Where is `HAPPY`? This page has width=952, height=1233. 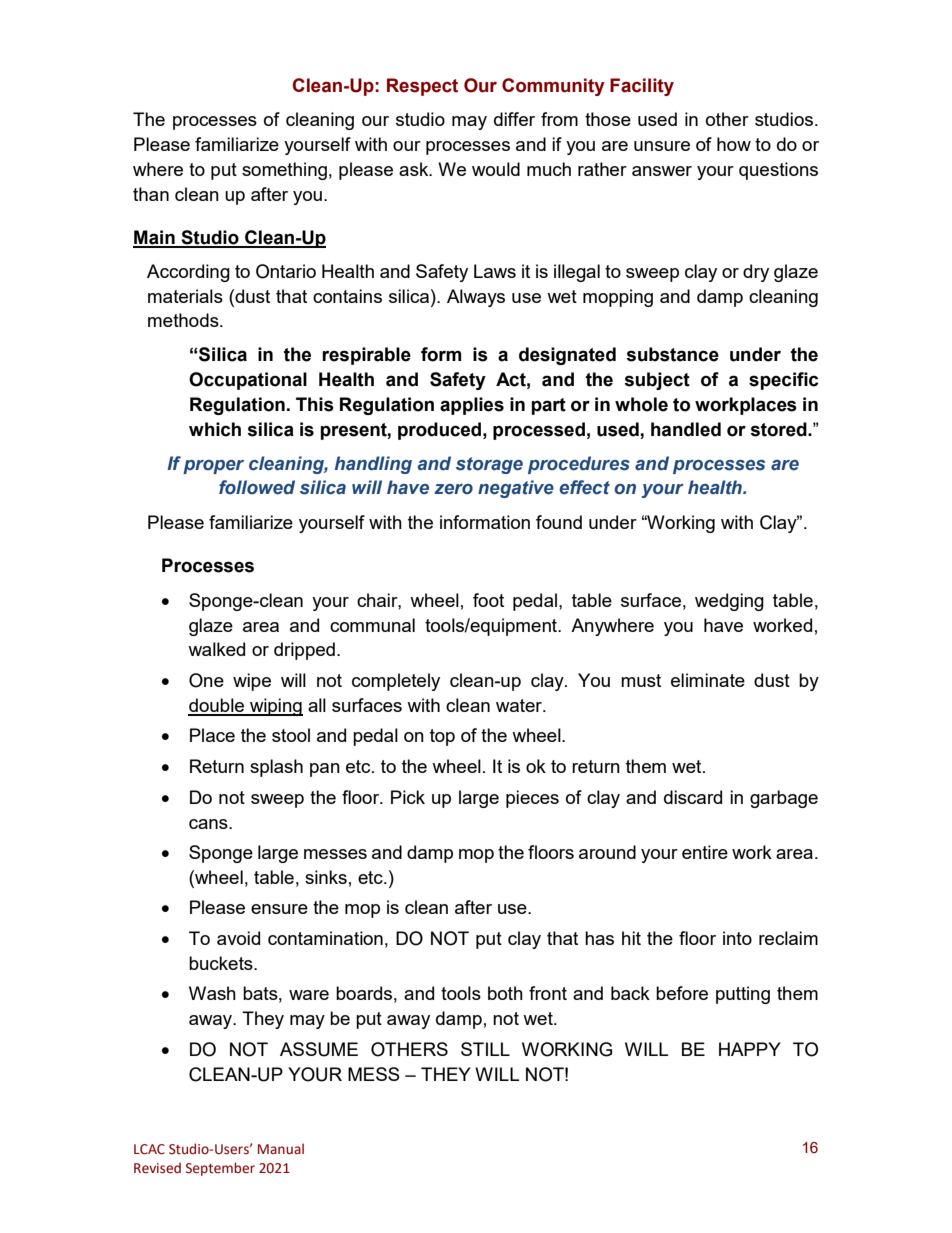
HAPPY is located at coordinates (750, 1049).
